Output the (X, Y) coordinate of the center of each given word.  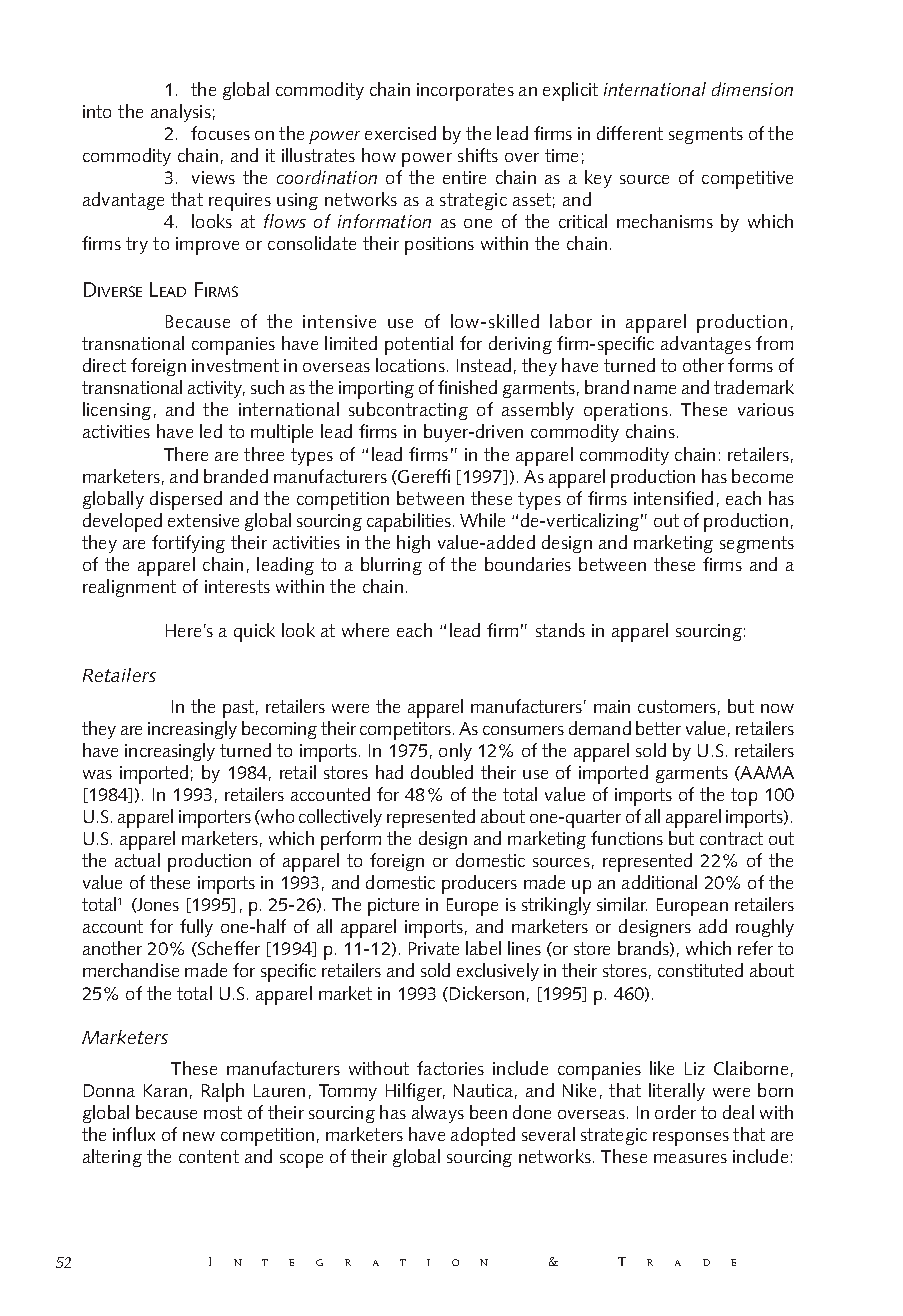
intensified (673, 498)
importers (215, 819)
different (630, 133)
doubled (442, 772)
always (438, 1114)
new (199, 1136)
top (744, 797)
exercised (400, 133)
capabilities (409, 522)
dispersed (186, 500)
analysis (181, 113)
